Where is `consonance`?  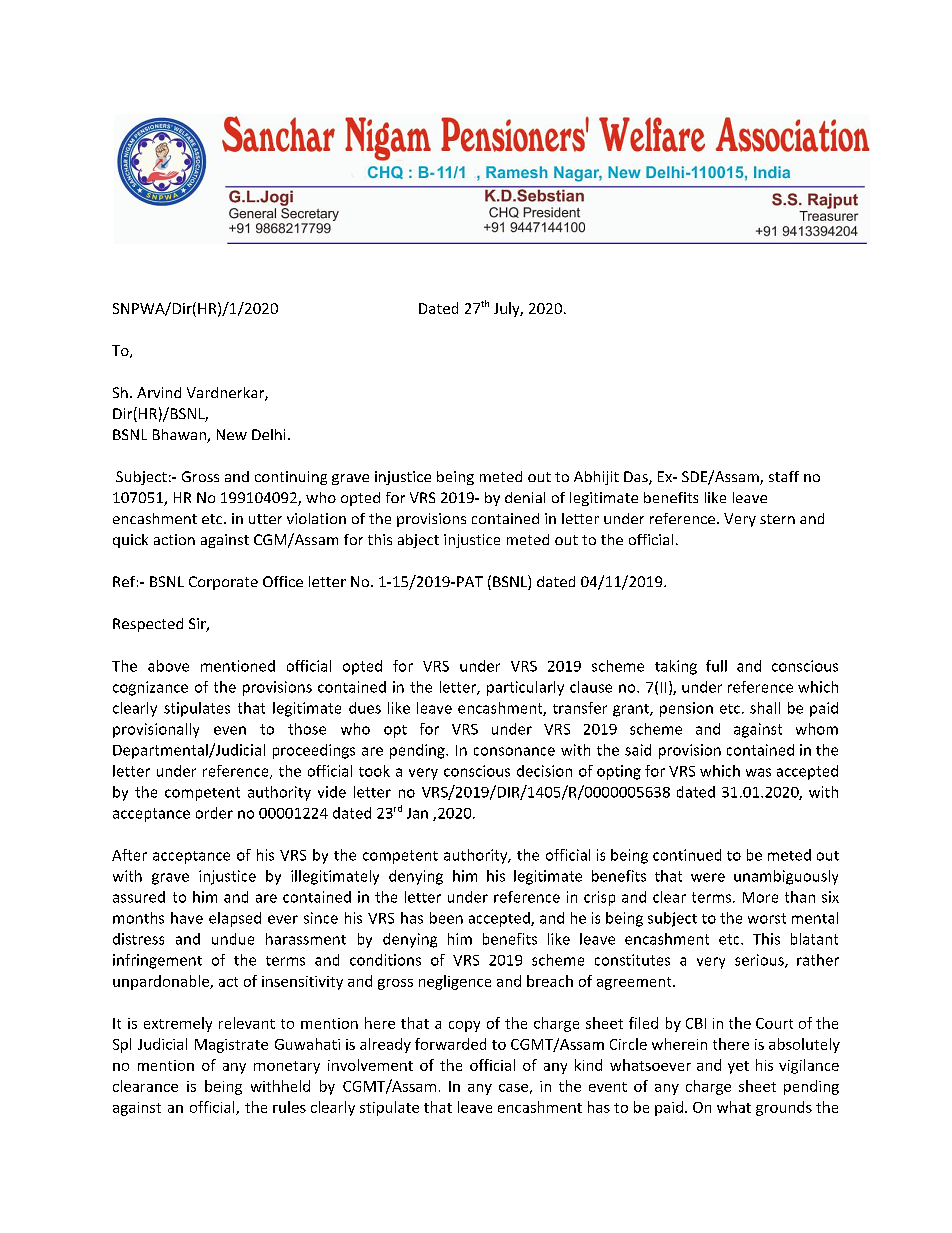 consonance is located at coordinates (514, 751).
